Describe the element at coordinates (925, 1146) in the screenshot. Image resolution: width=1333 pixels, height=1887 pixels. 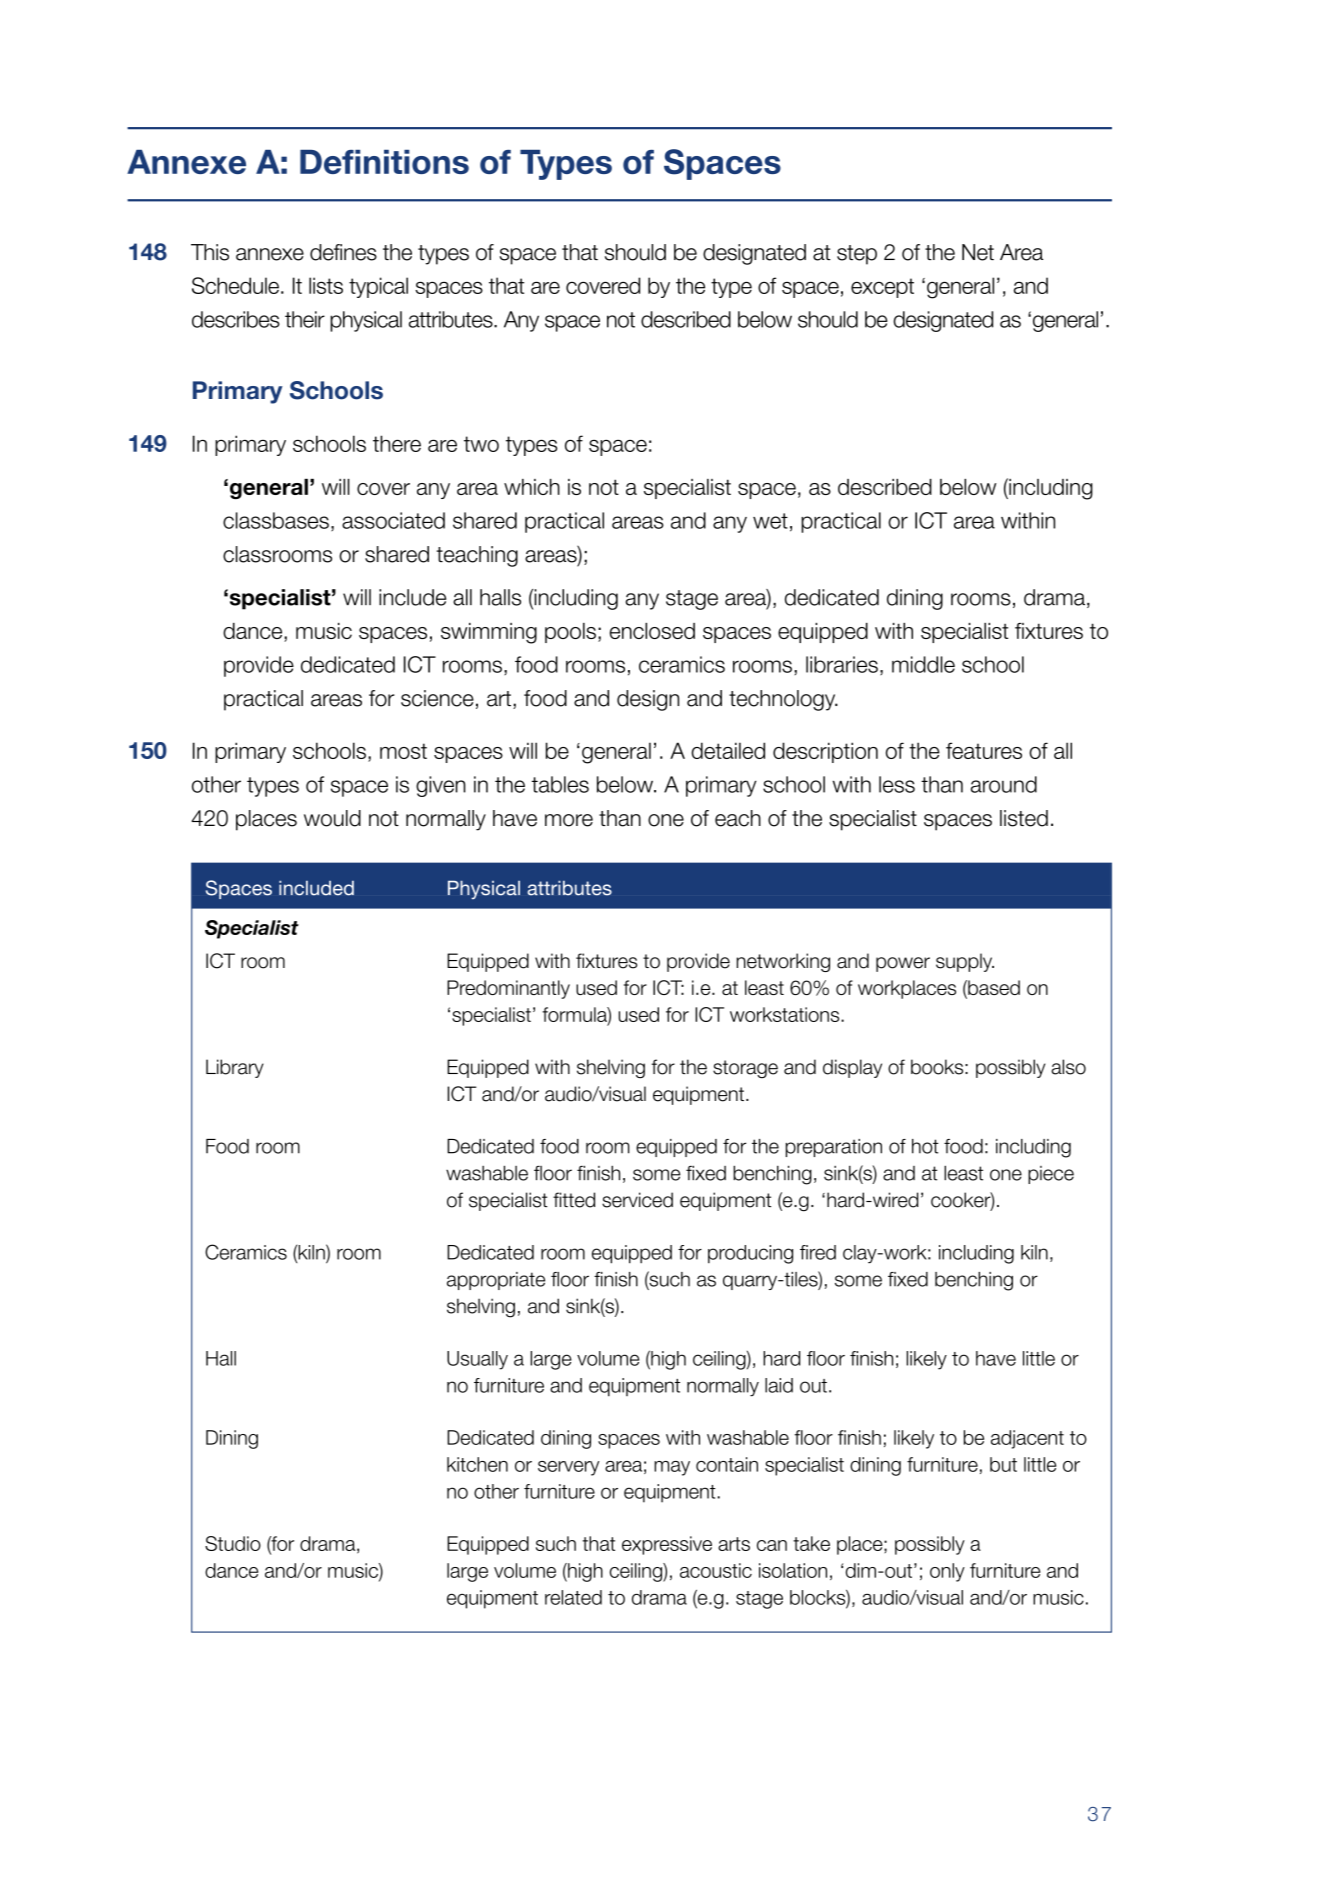
I see `hot` at that location.
